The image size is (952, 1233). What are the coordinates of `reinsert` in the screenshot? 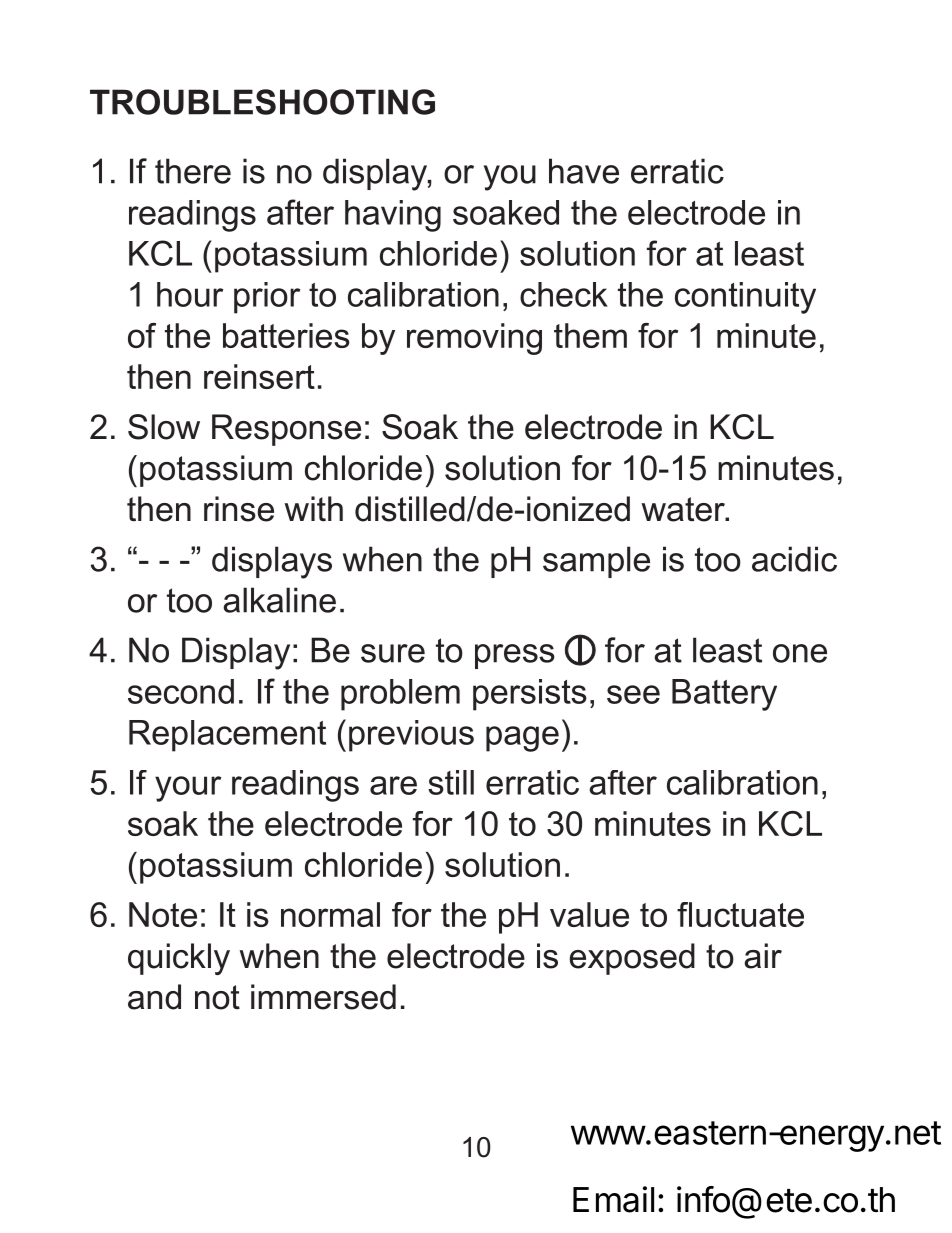 It's located at (259, 376).
